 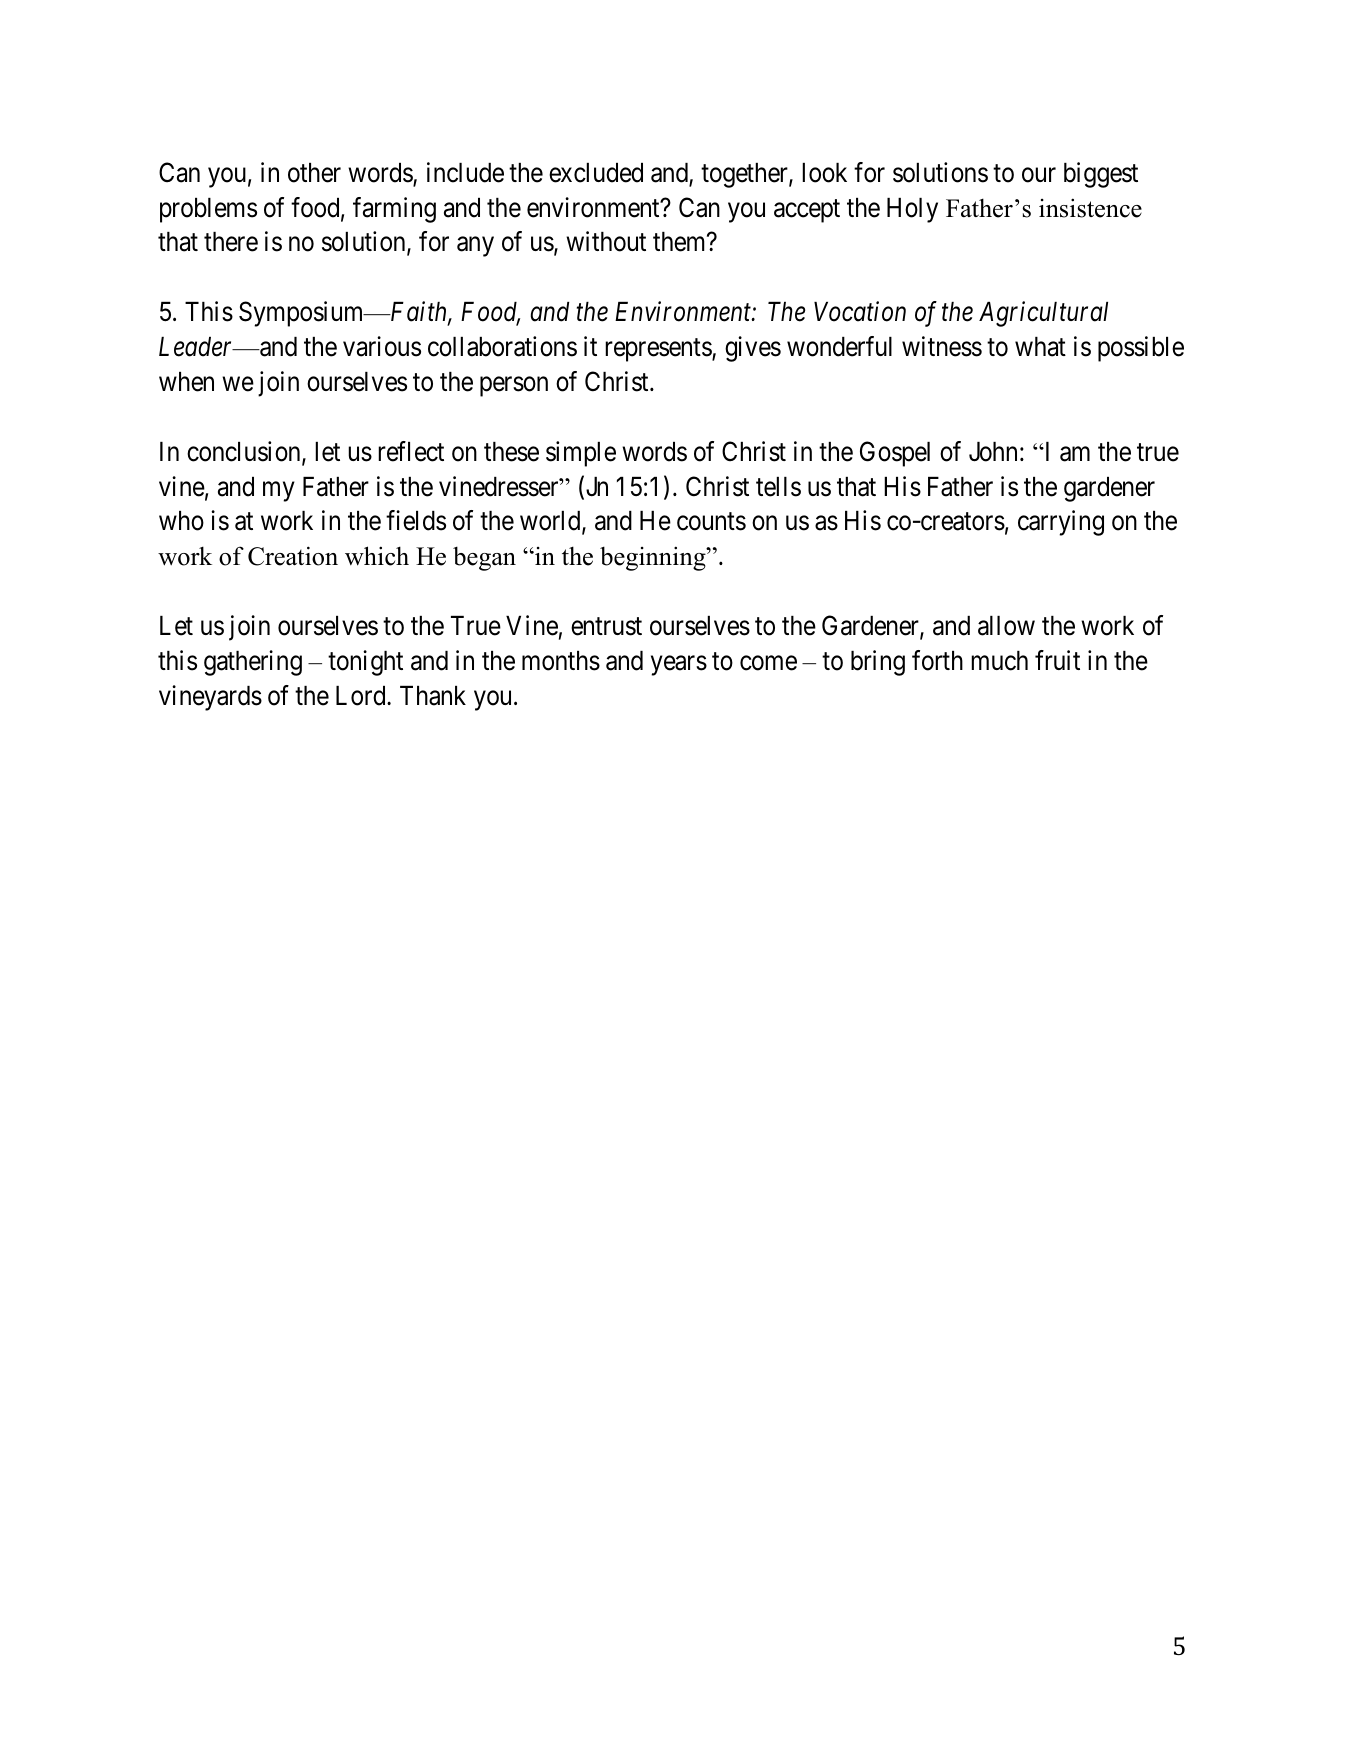 I want to click on other, so click(x=314, y=173).
